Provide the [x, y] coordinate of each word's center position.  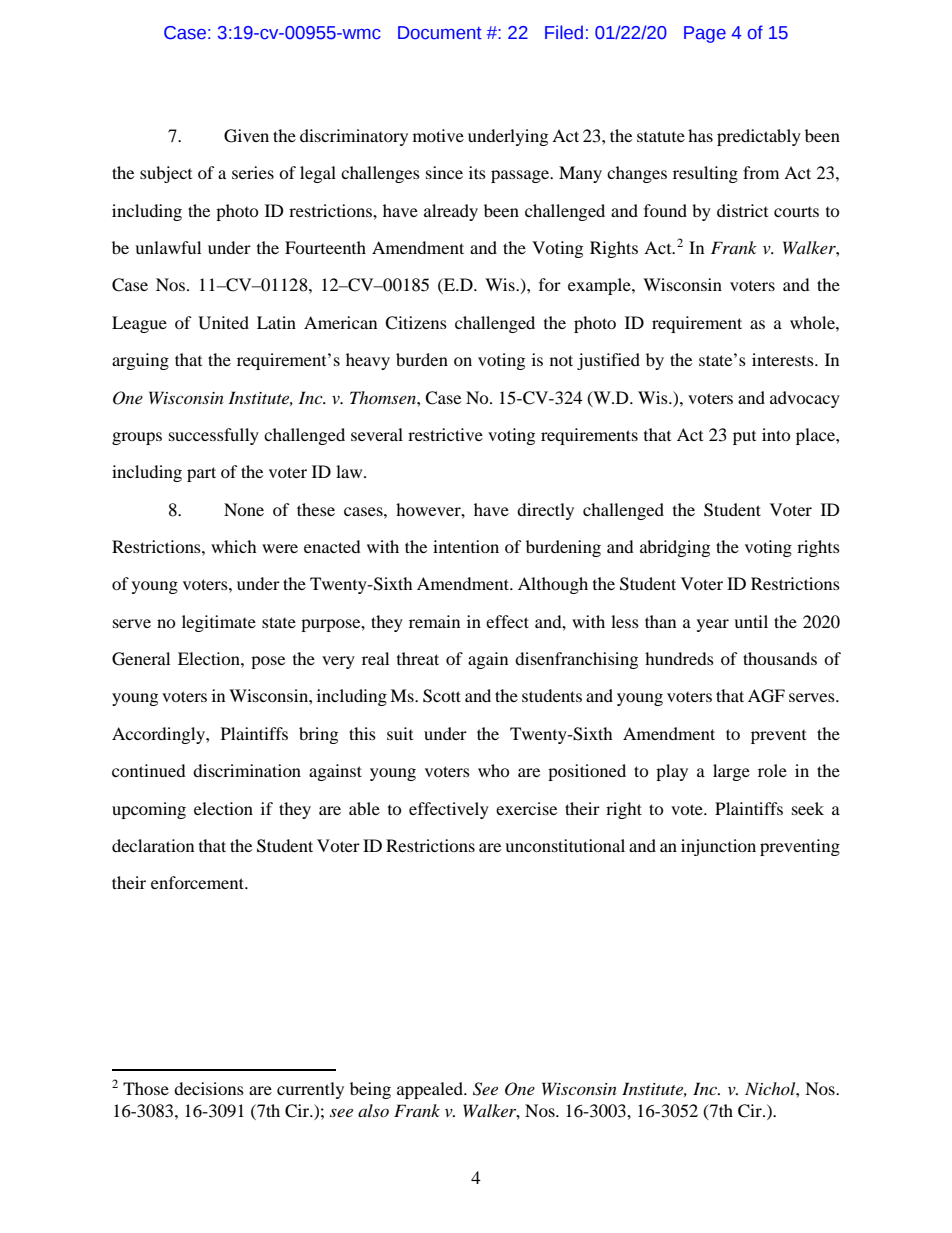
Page [705, 34]
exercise [526, 808]
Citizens [416, 323]
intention [466, 546]
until [751, 621]
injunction [718, 847]
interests [784, 359]
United [223, 323]
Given [246, 136]
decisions [209, 1088]
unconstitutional [565, 845]
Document [440, 33]
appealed [431, 1090]
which [234, 546]
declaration [153, 845]
